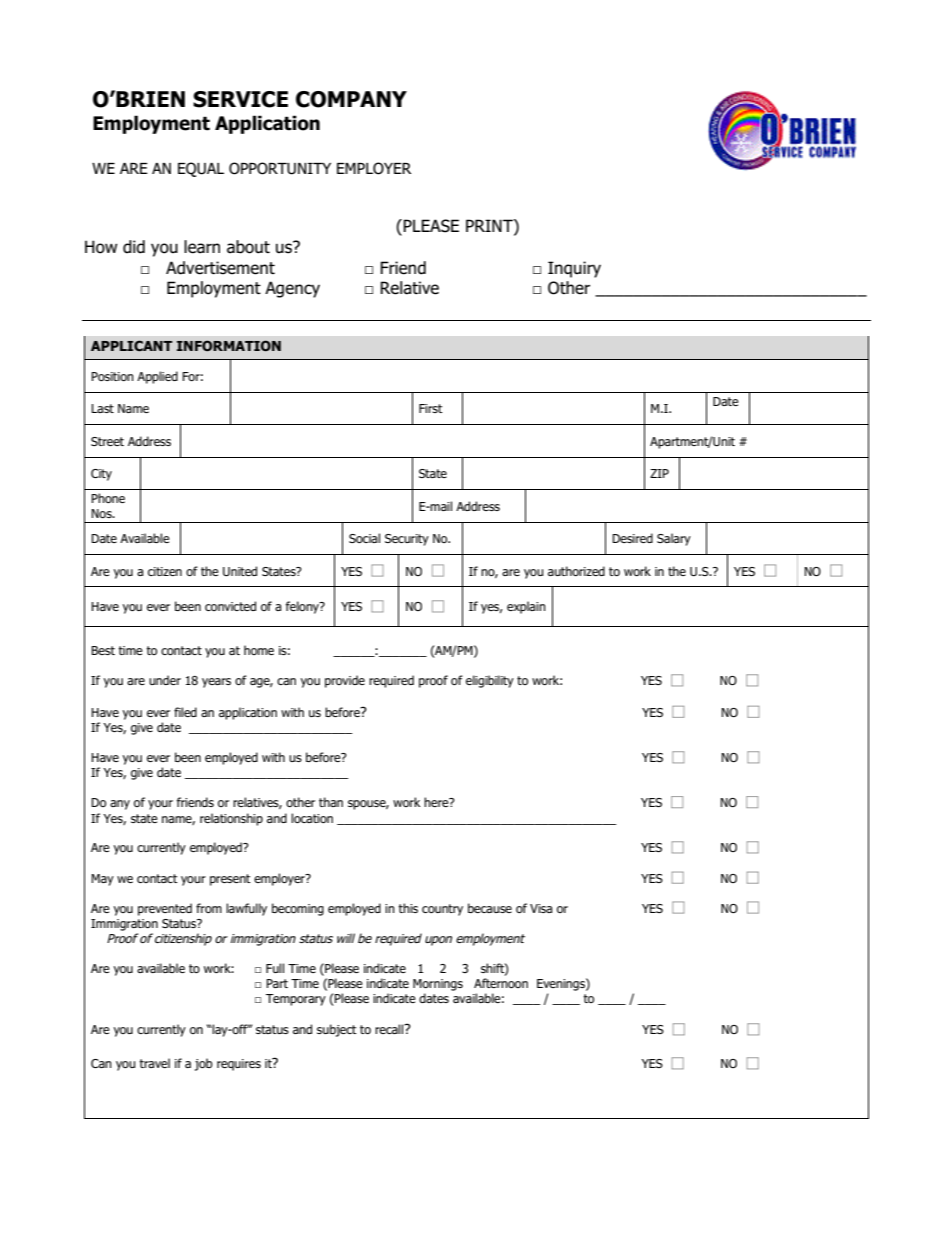 This image has width=952, height=1233. What do you see at coordinates (574, 269) in the image?
I see `Inquiry` at bounding box center [574, 269].
